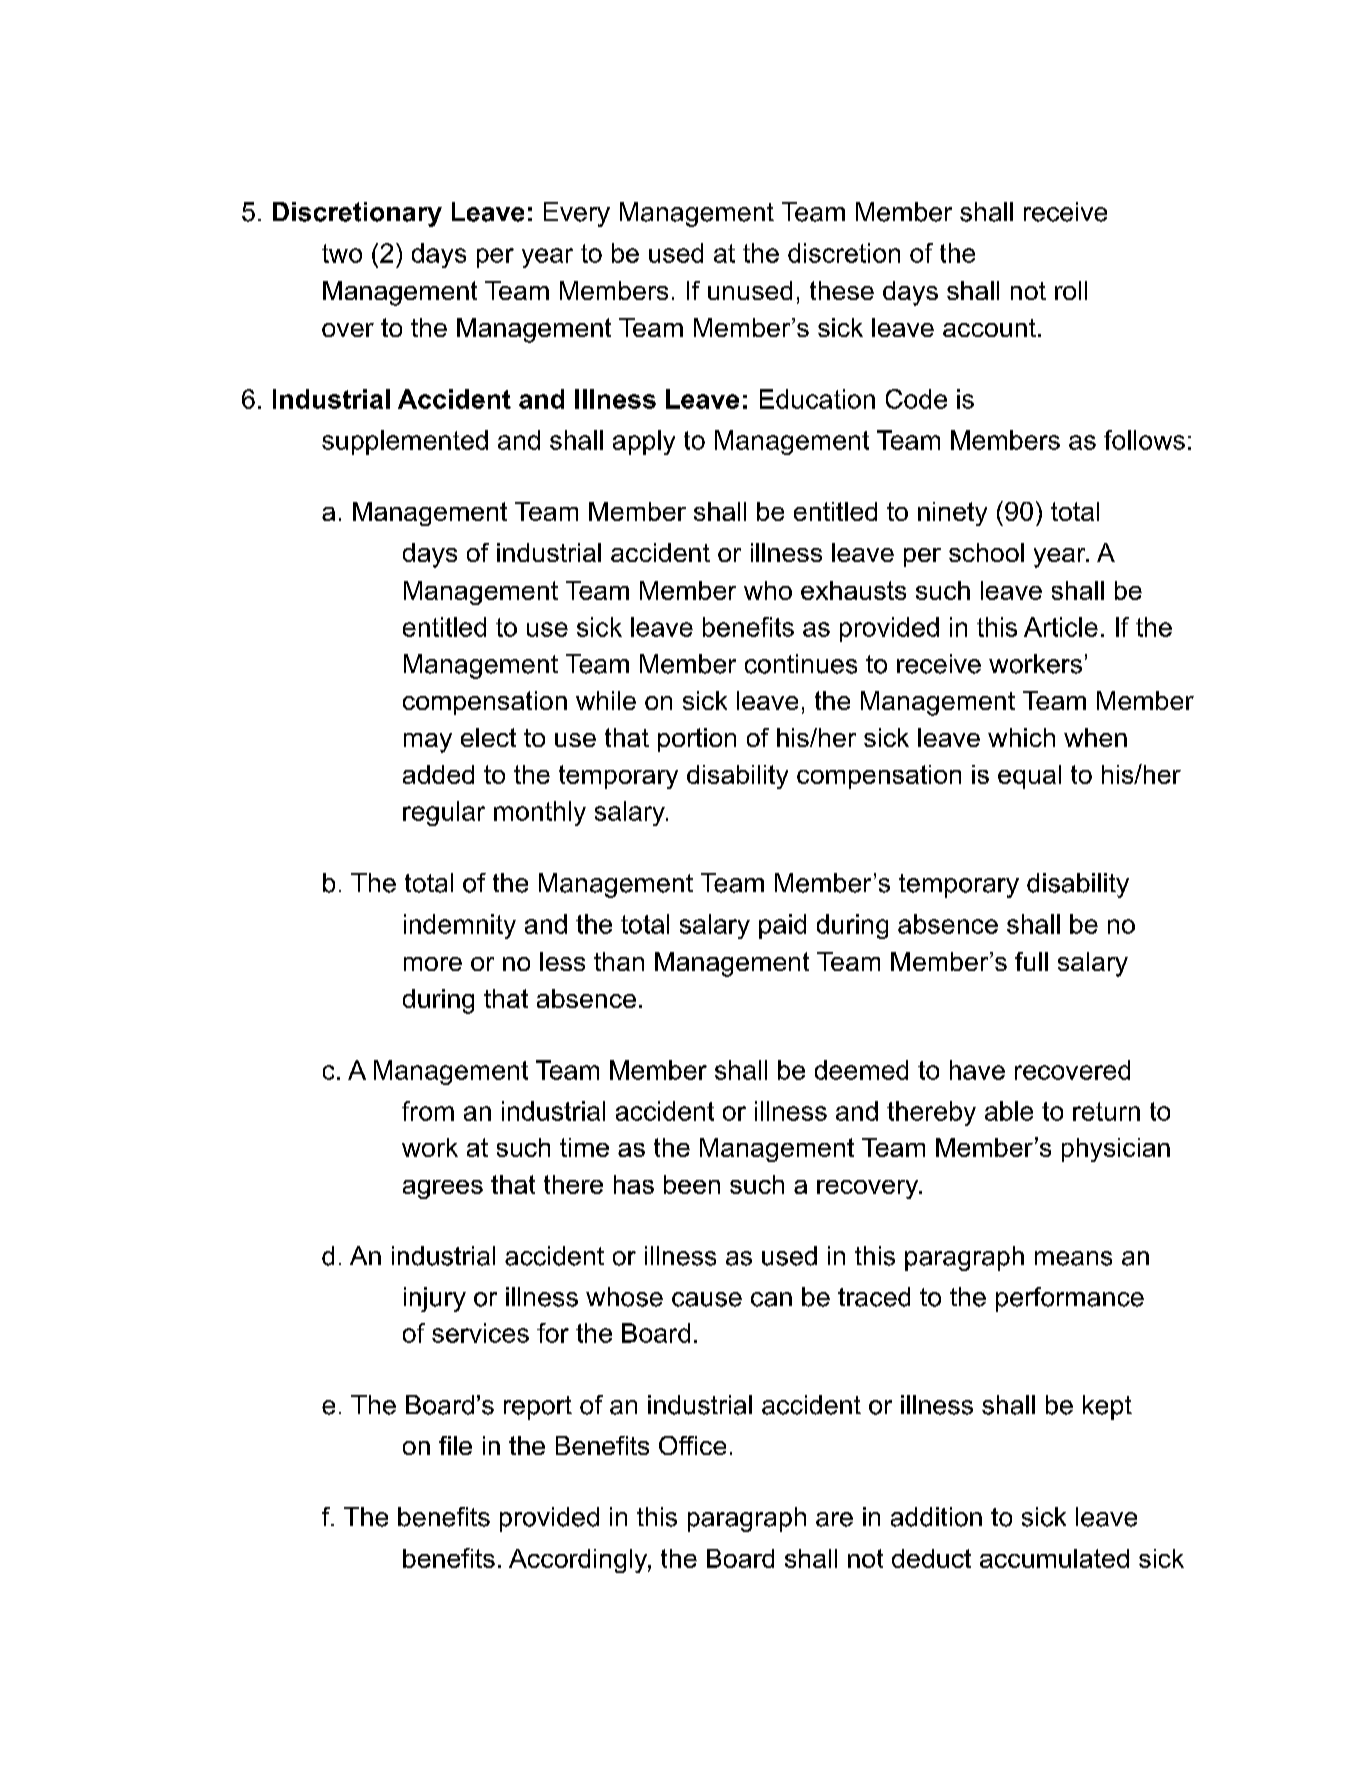 The height and width of the screenshot is (1767, 1366). What do you see at coordinates (405, 442) in the screenshot?
I see `supplemented` at bounding box center [405, 442].
